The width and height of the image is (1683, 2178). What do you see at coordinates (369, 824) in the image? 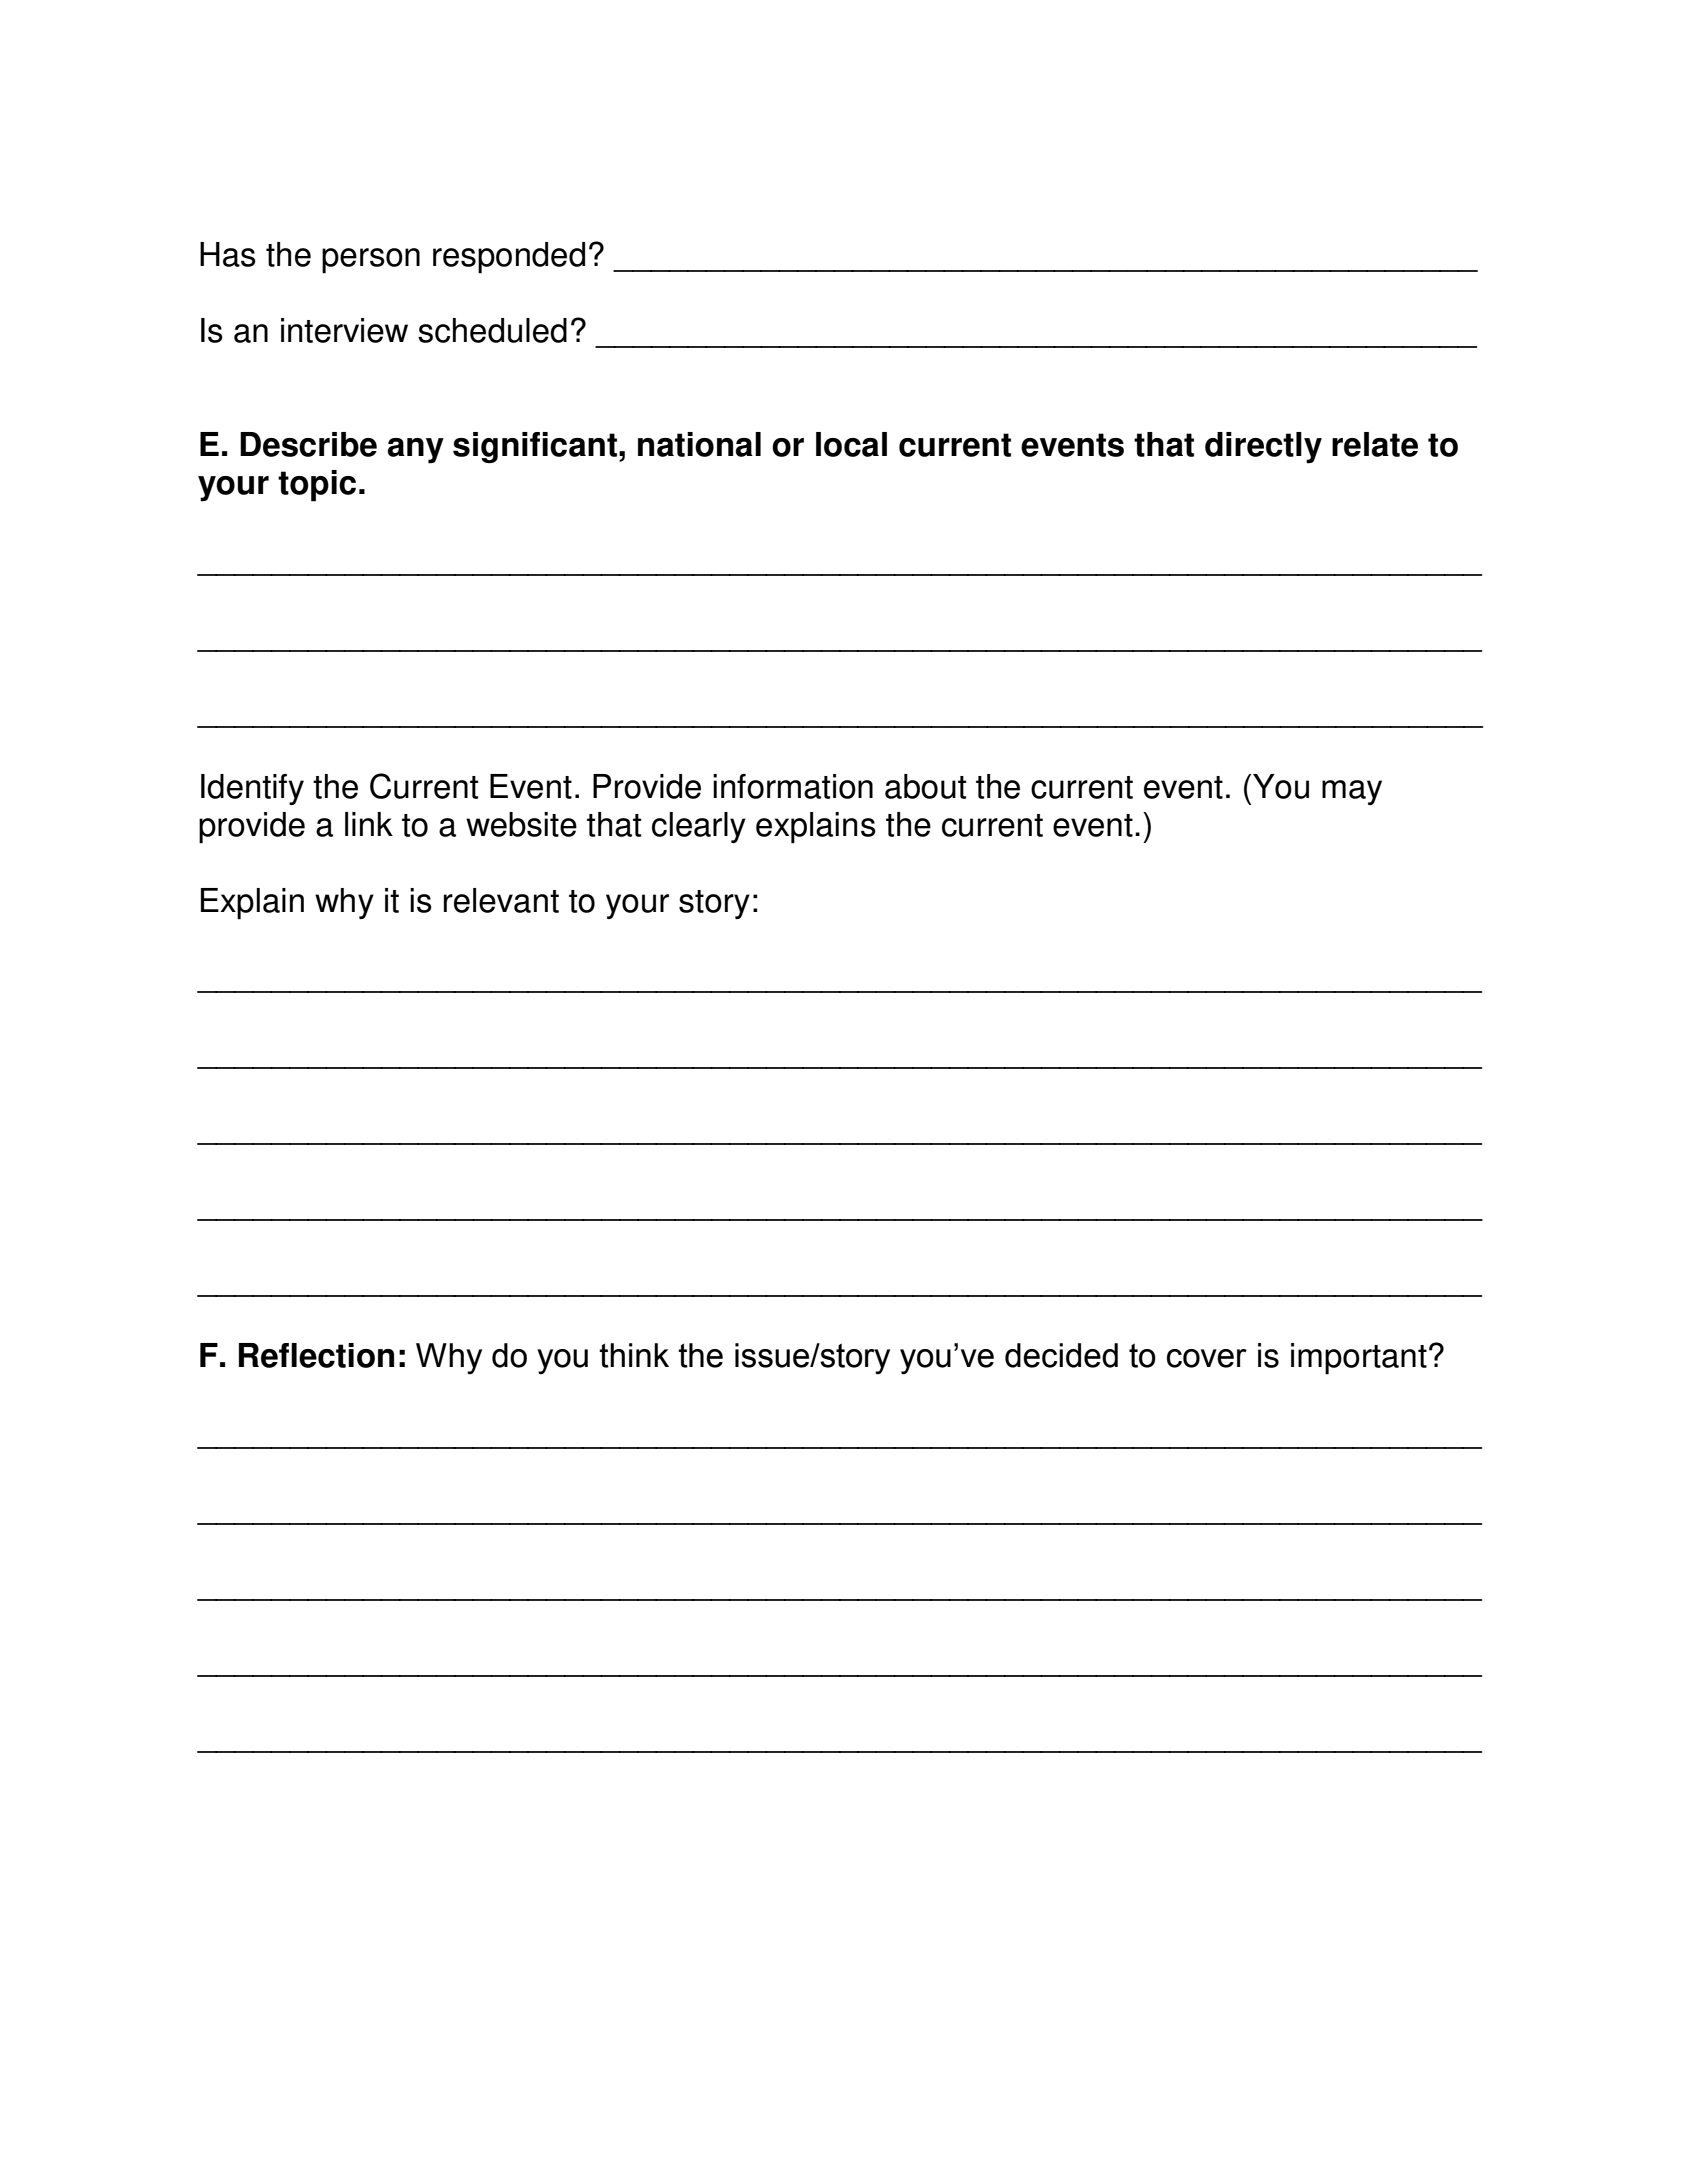
I see `link` at bounding box center [369, 824].
